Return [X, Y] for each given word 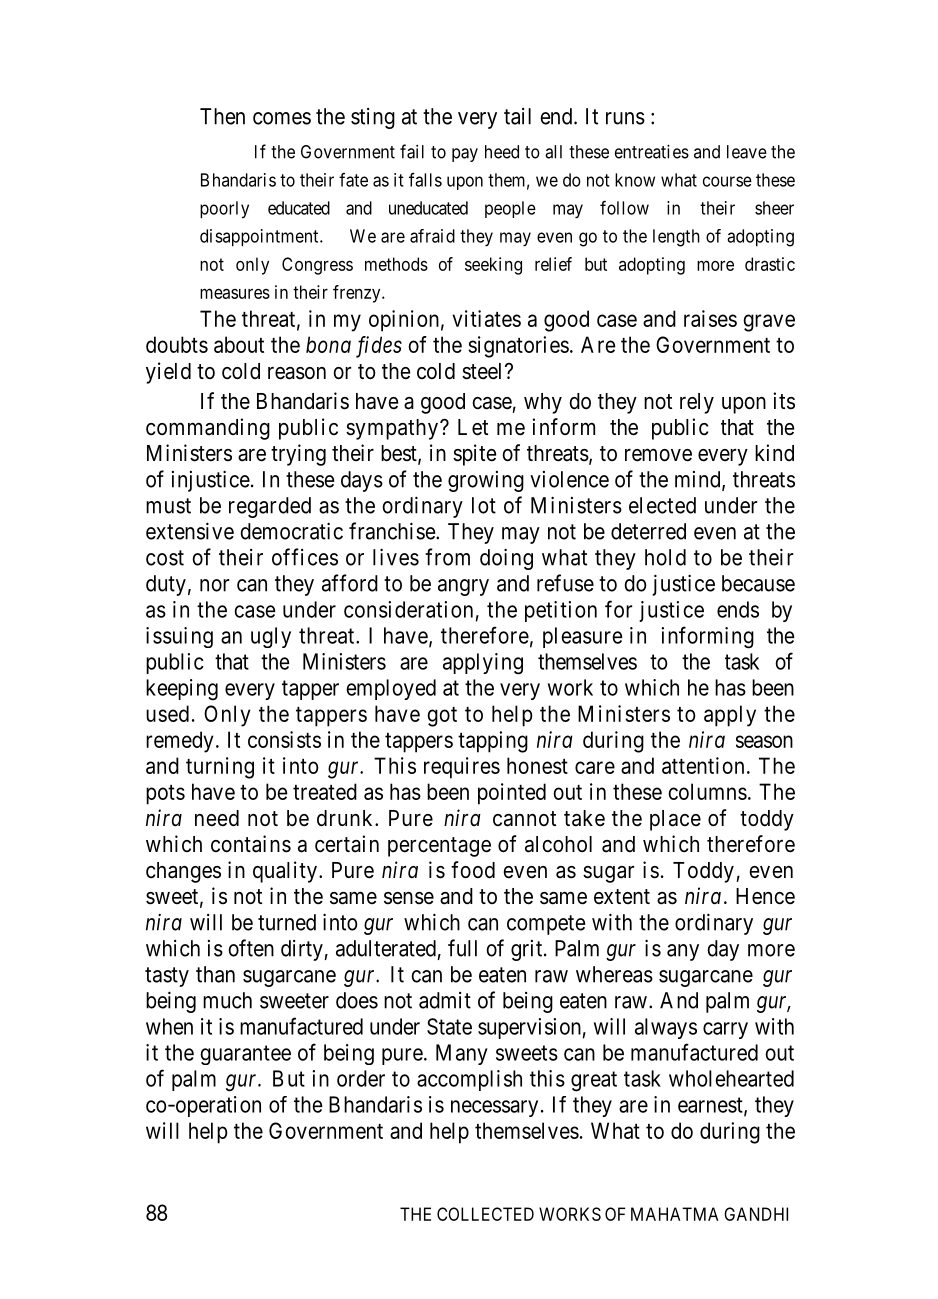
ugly [271, 637]
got [442, 717]
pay [465, 155]
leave [747, 152]
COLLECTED [485, 1214]
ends [738, 609]
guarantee [245, 1055]
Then [222, 116]
